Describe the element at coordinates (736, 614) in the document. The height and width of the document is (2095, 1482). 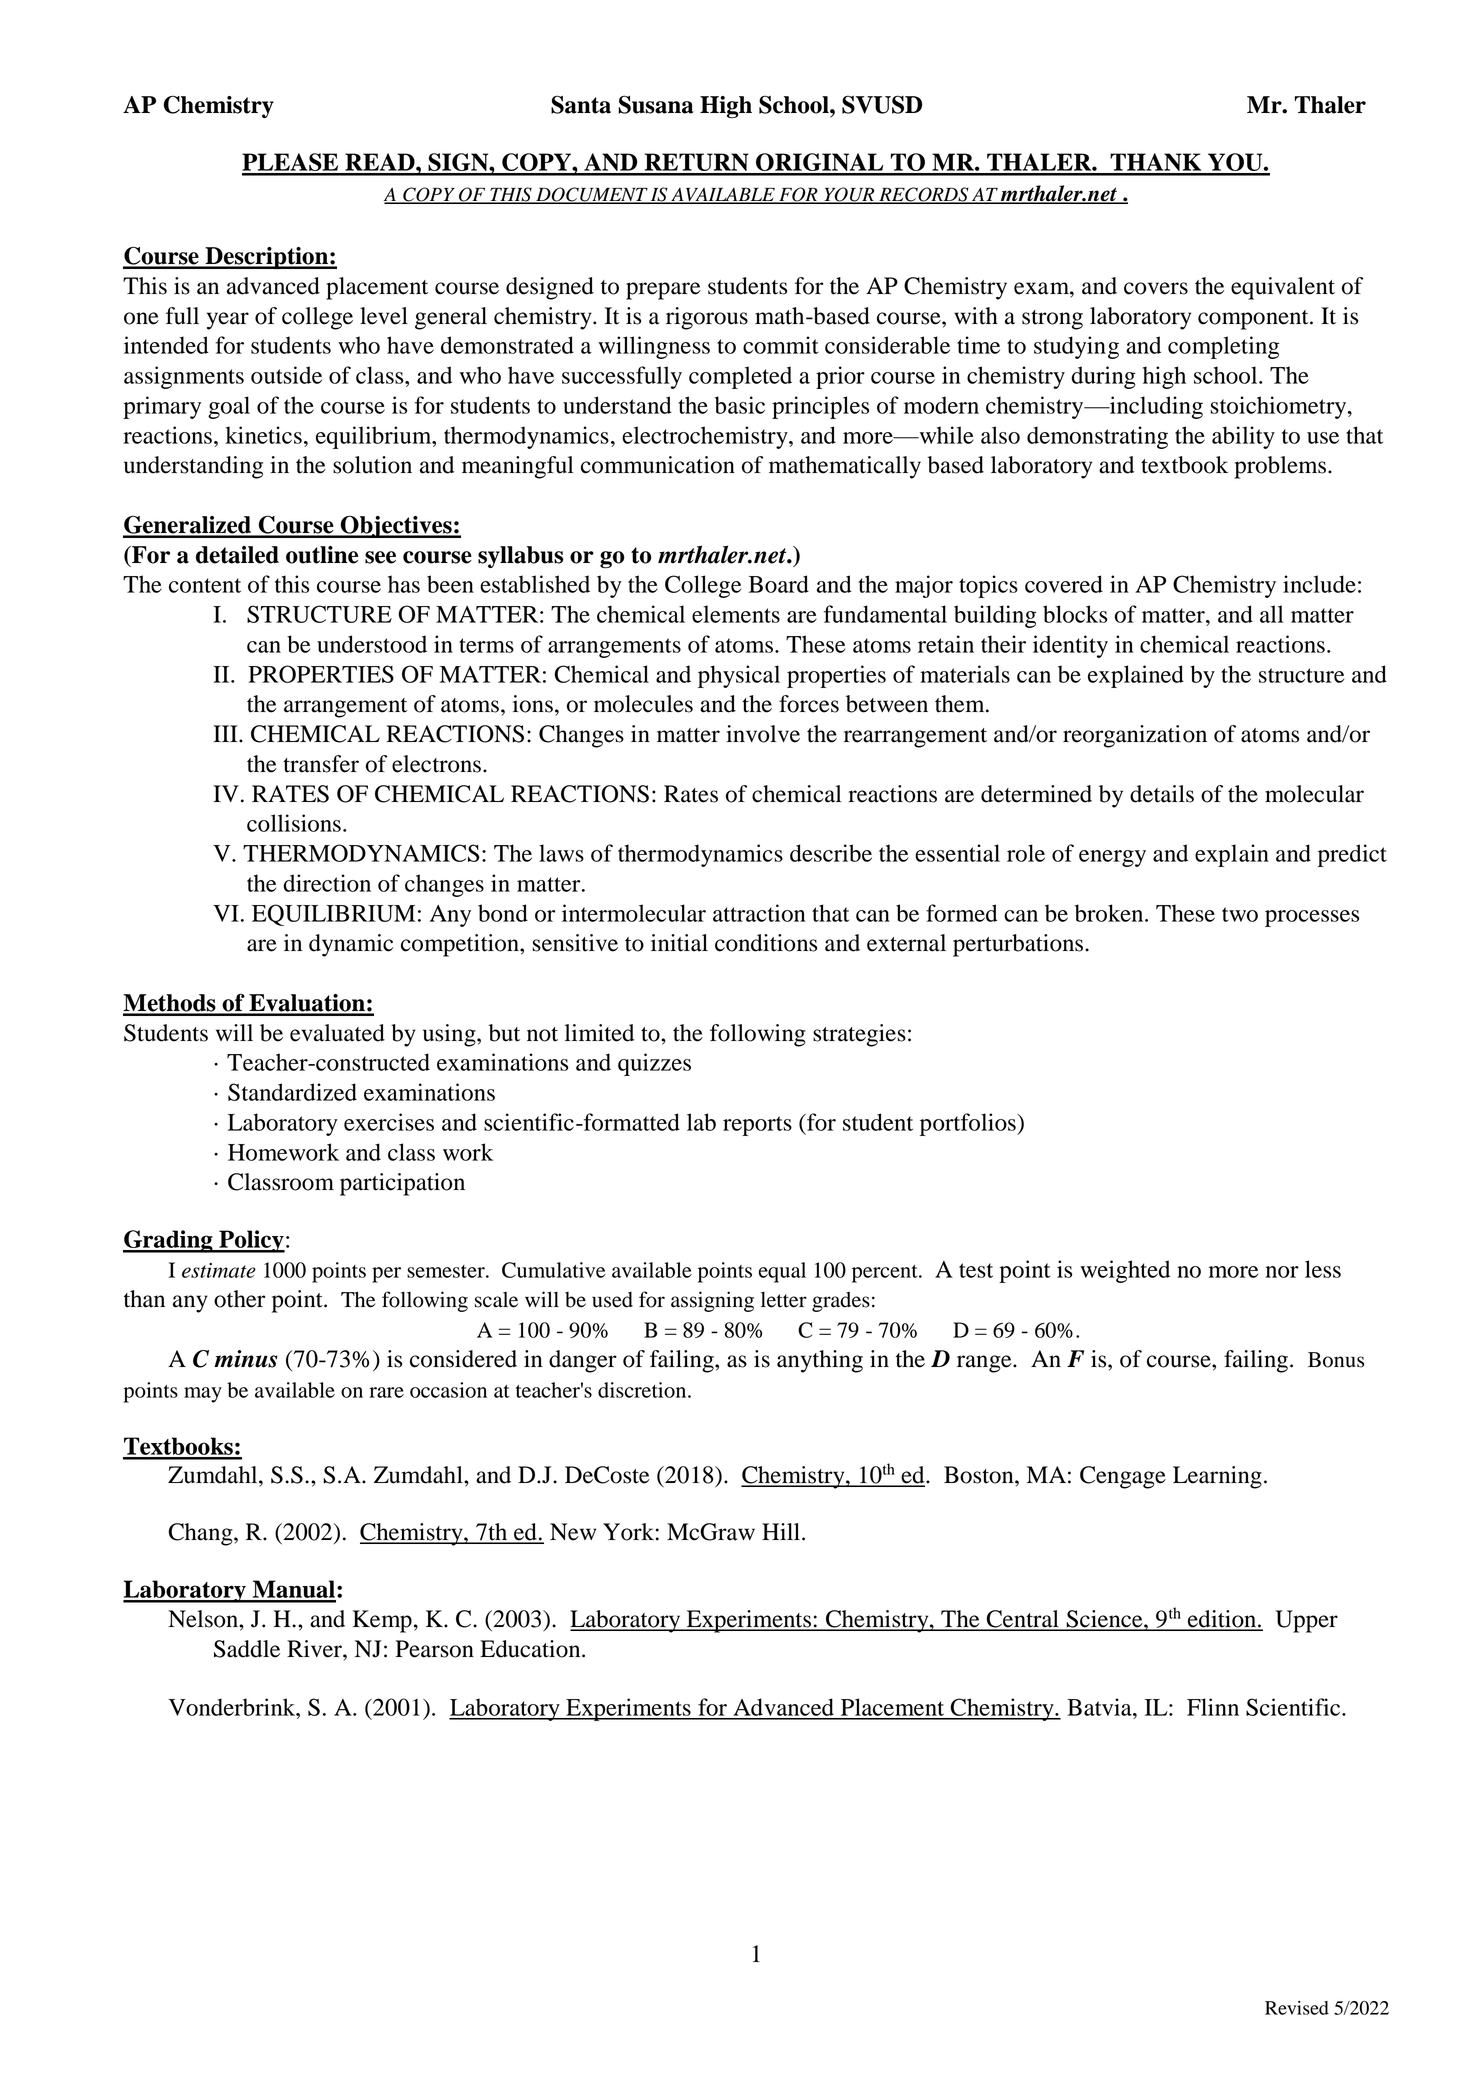
I see `elements` at that location.
